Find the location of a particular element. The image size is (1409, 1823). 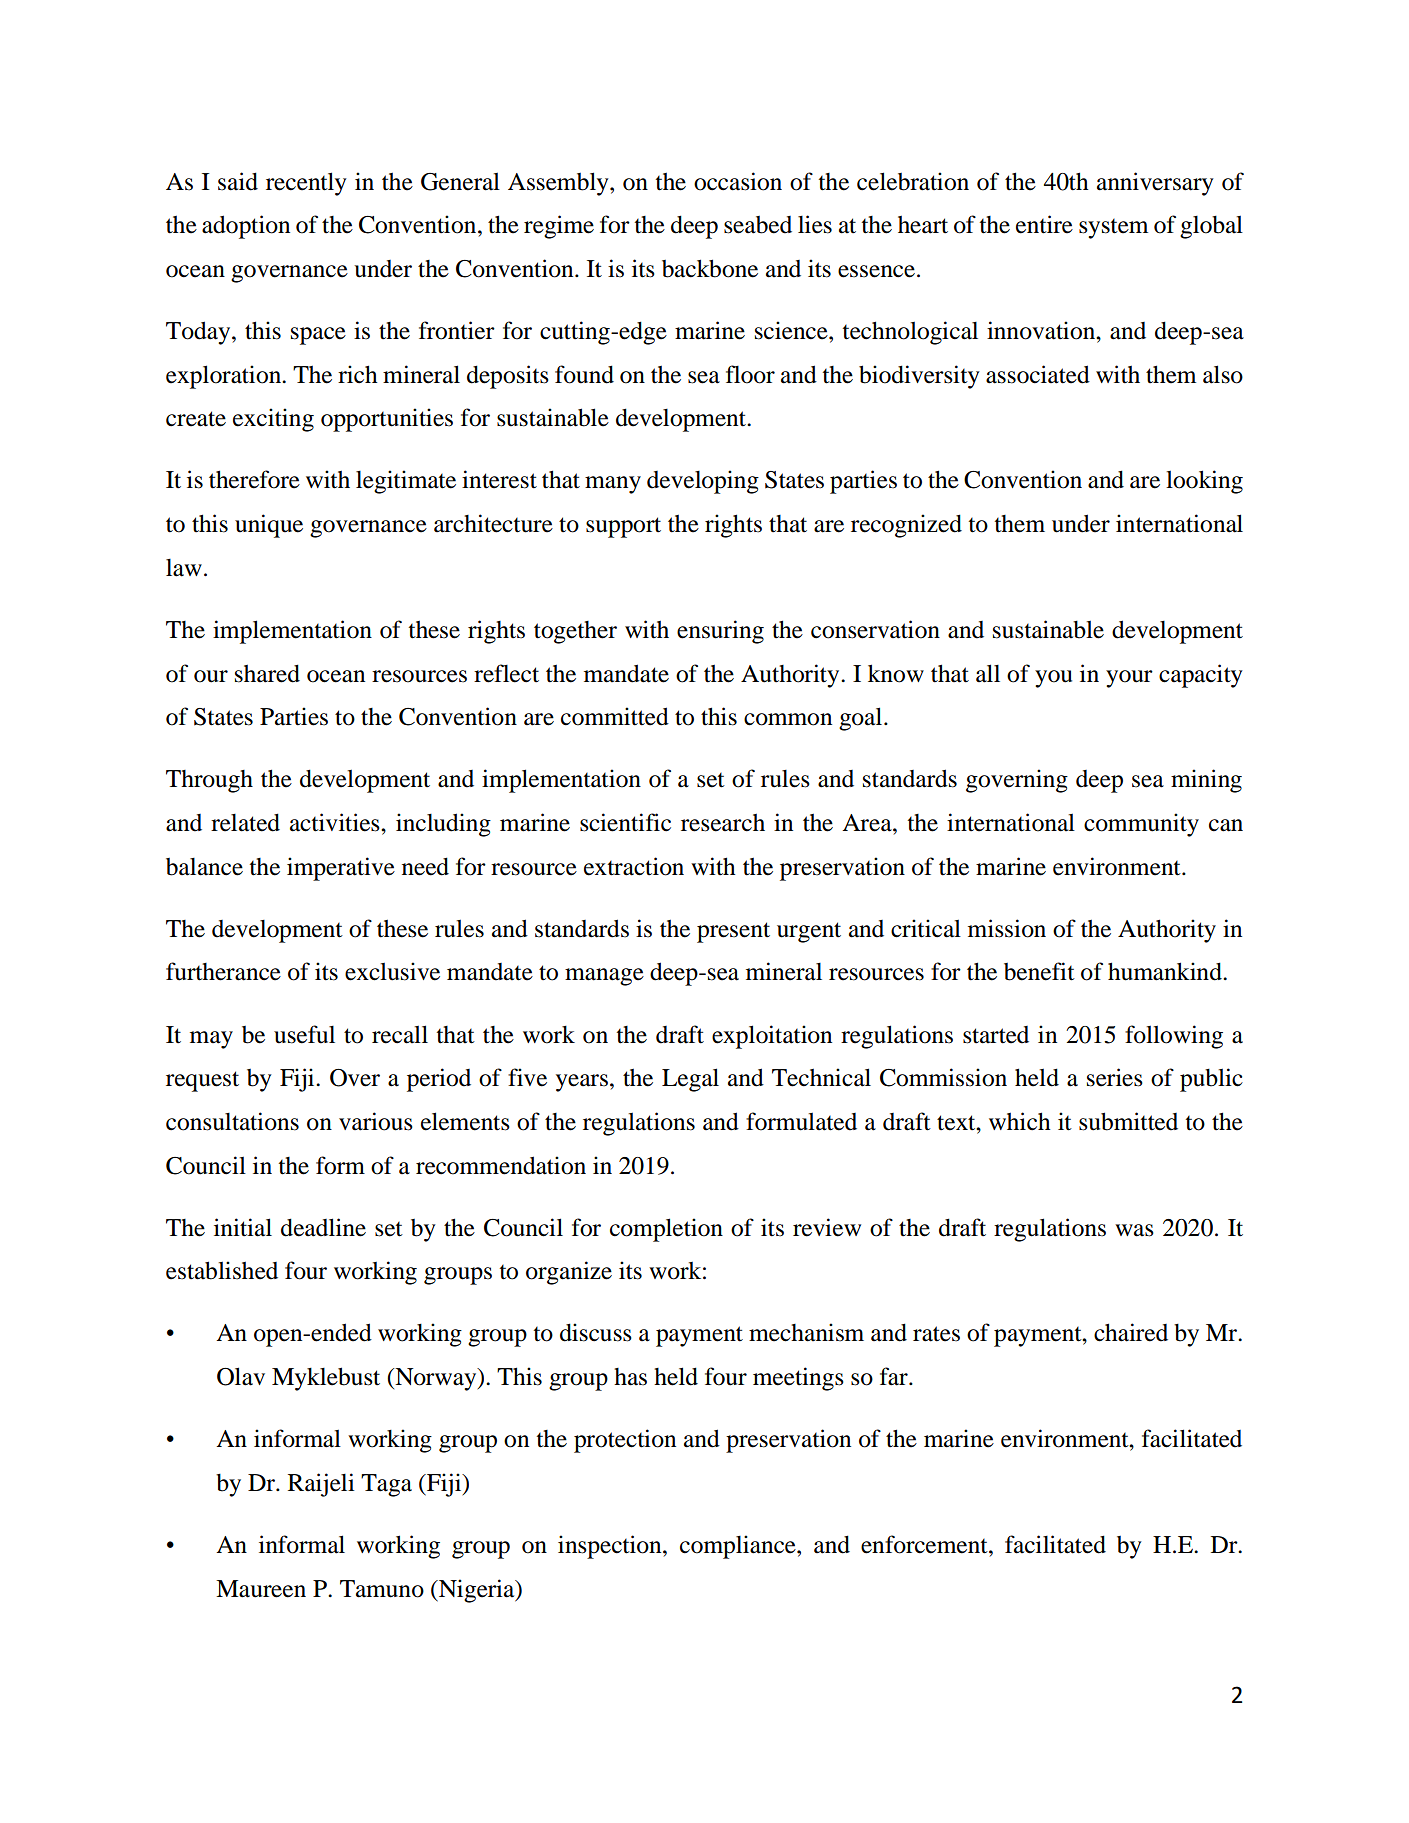

various is located at coordinates (376, 1121).
